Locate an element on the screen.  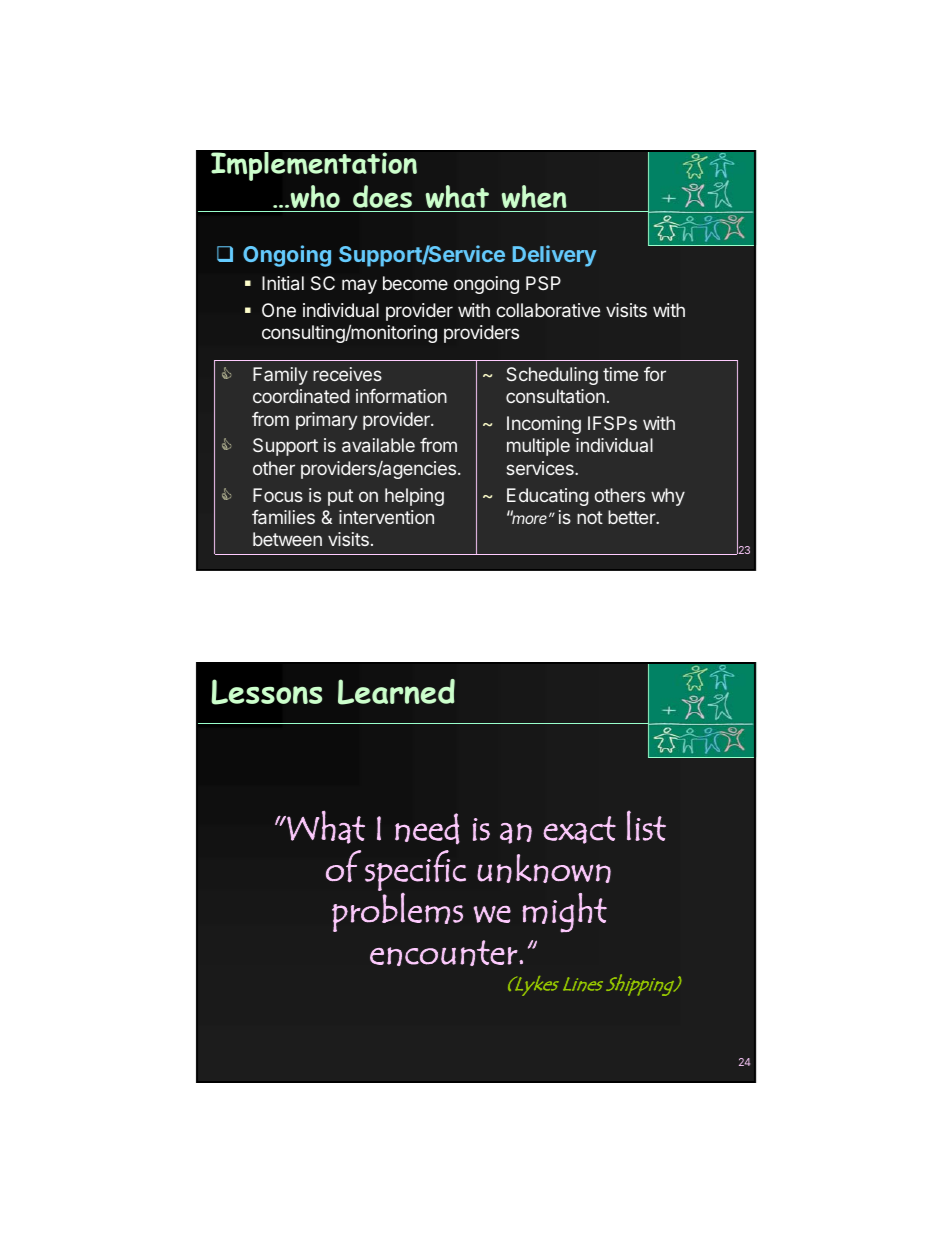
why is located at coordinates (668, 497).
